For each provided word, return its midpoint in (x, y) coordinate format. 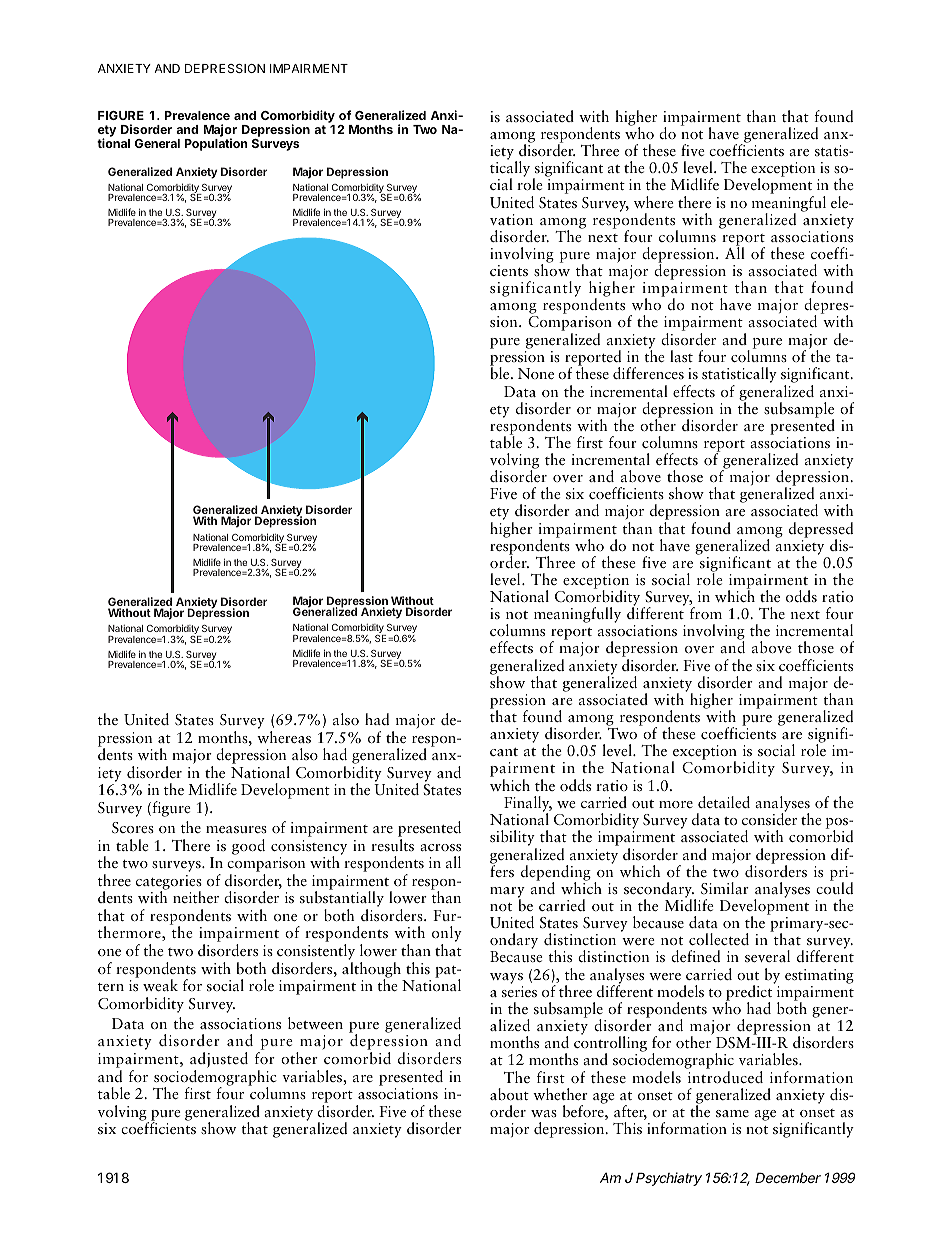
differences (648, 373)
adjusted (219, 1061)
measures (236, 829)
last (681, 356)
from (706, 613)
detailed (724, 802)
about (509, 1094)
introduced (725, 1077)
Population (216, 144)
